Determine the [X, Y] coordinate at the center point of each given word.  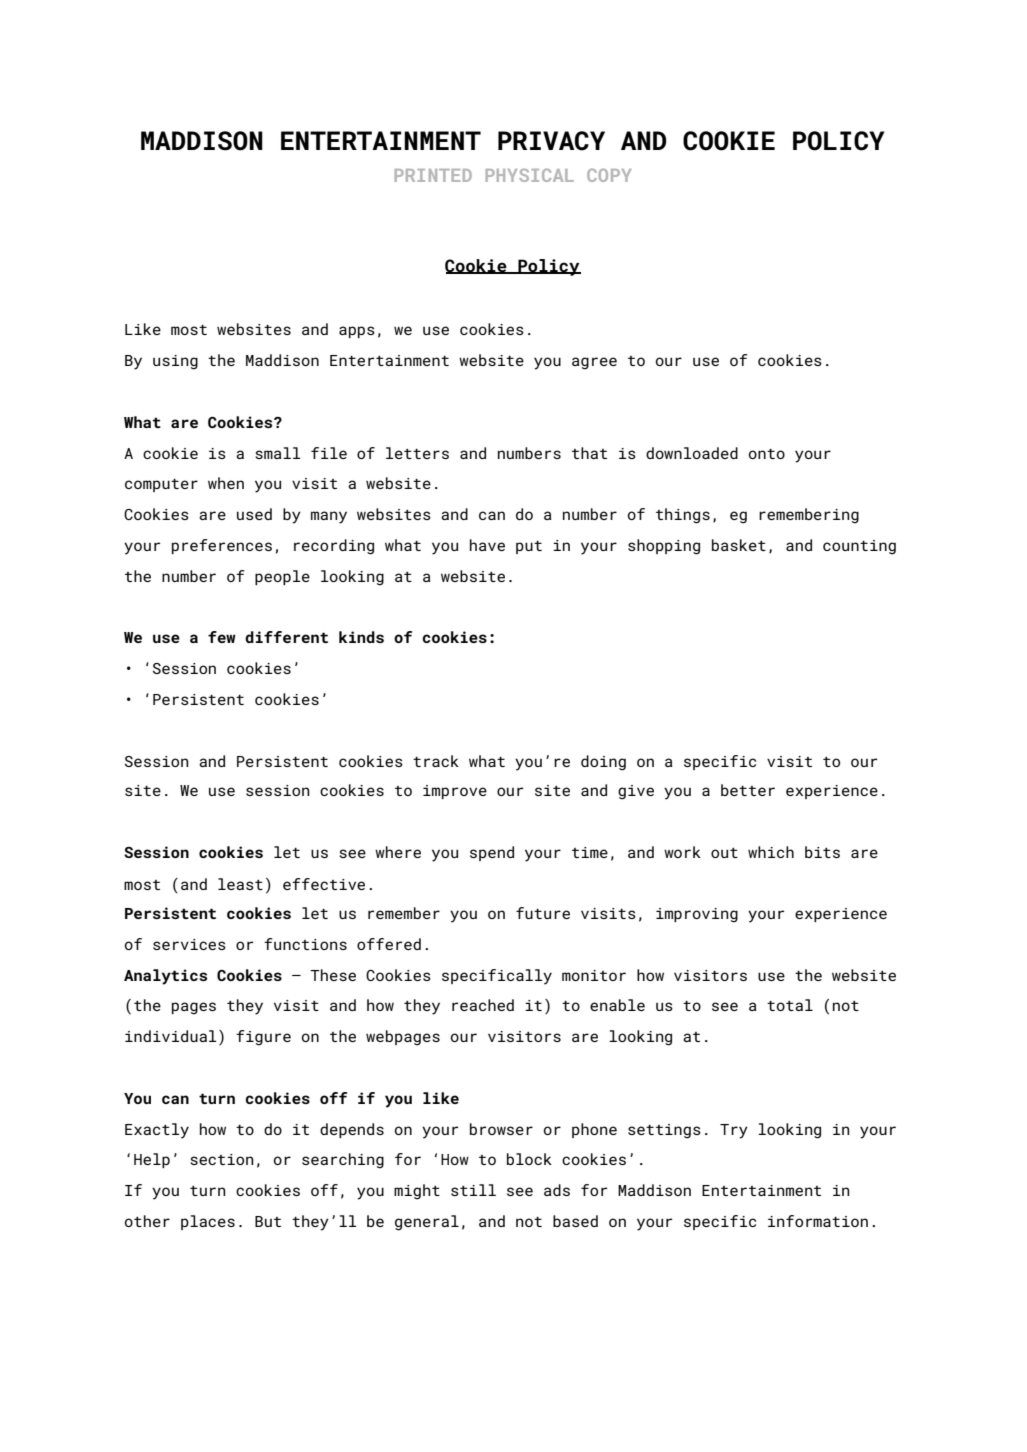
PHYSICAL [530, 175]
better [748, 790]
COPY [609, 175]
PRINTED [433, 175]
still [473, 1190]
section [222, 1159]
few [222, 637]
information [818, 1221]
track [436, 761]
